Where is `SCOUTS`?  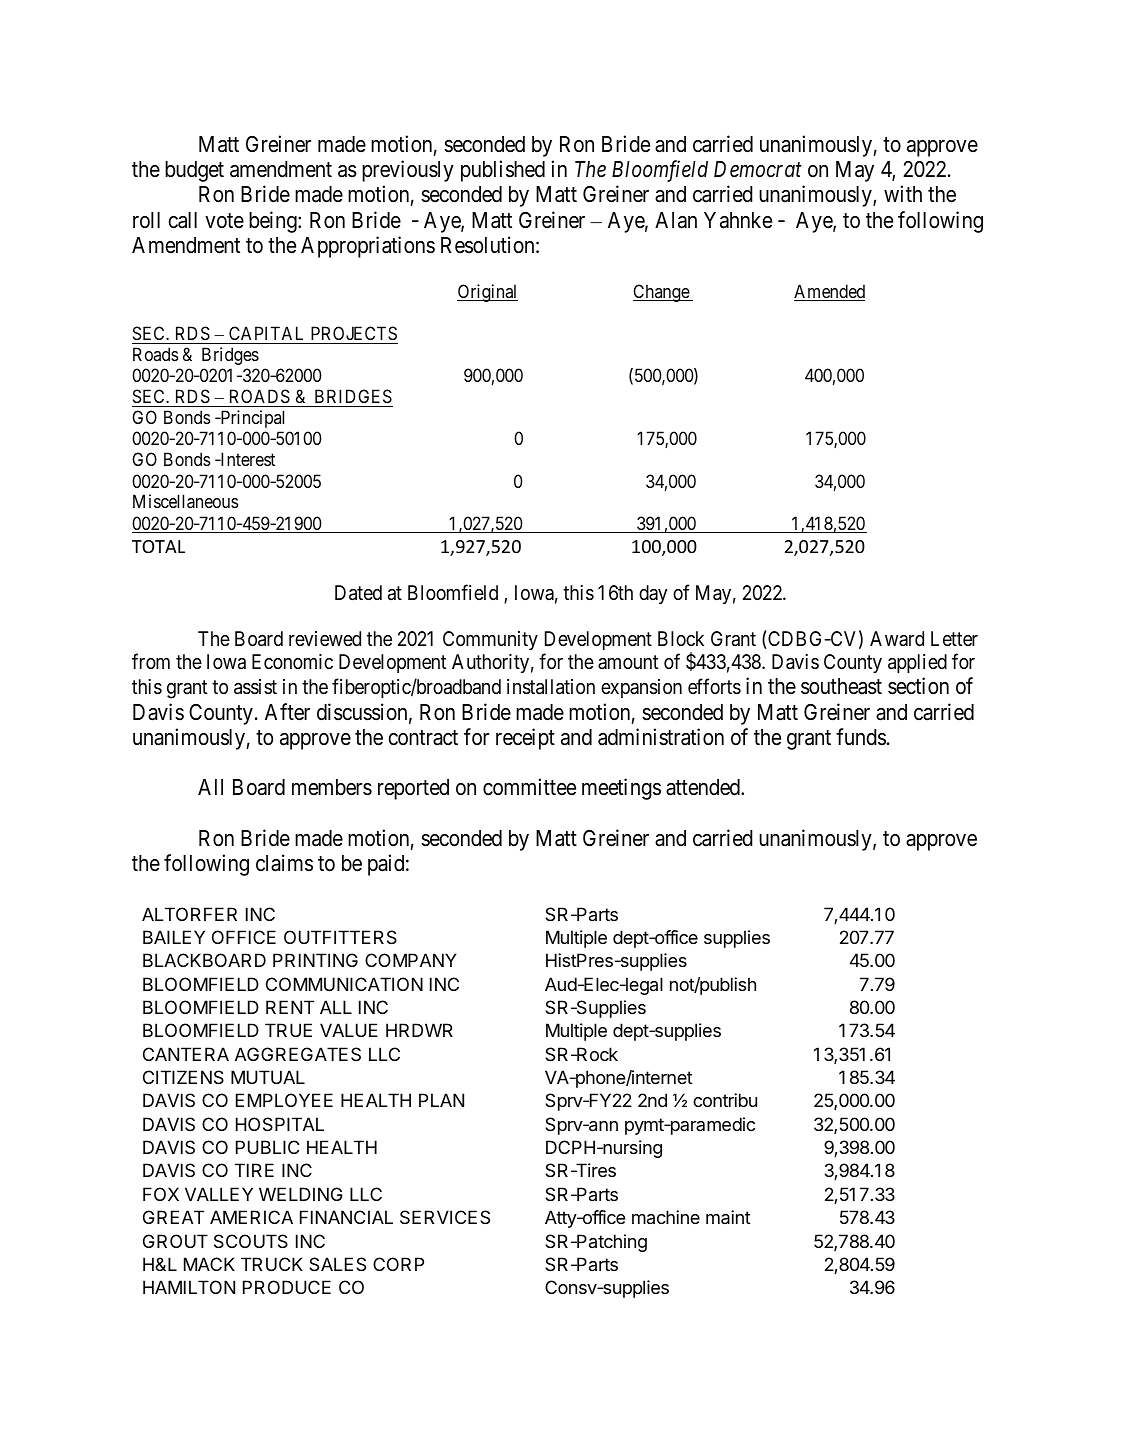 SCOUTS is located at coordinates (251, 1241).
